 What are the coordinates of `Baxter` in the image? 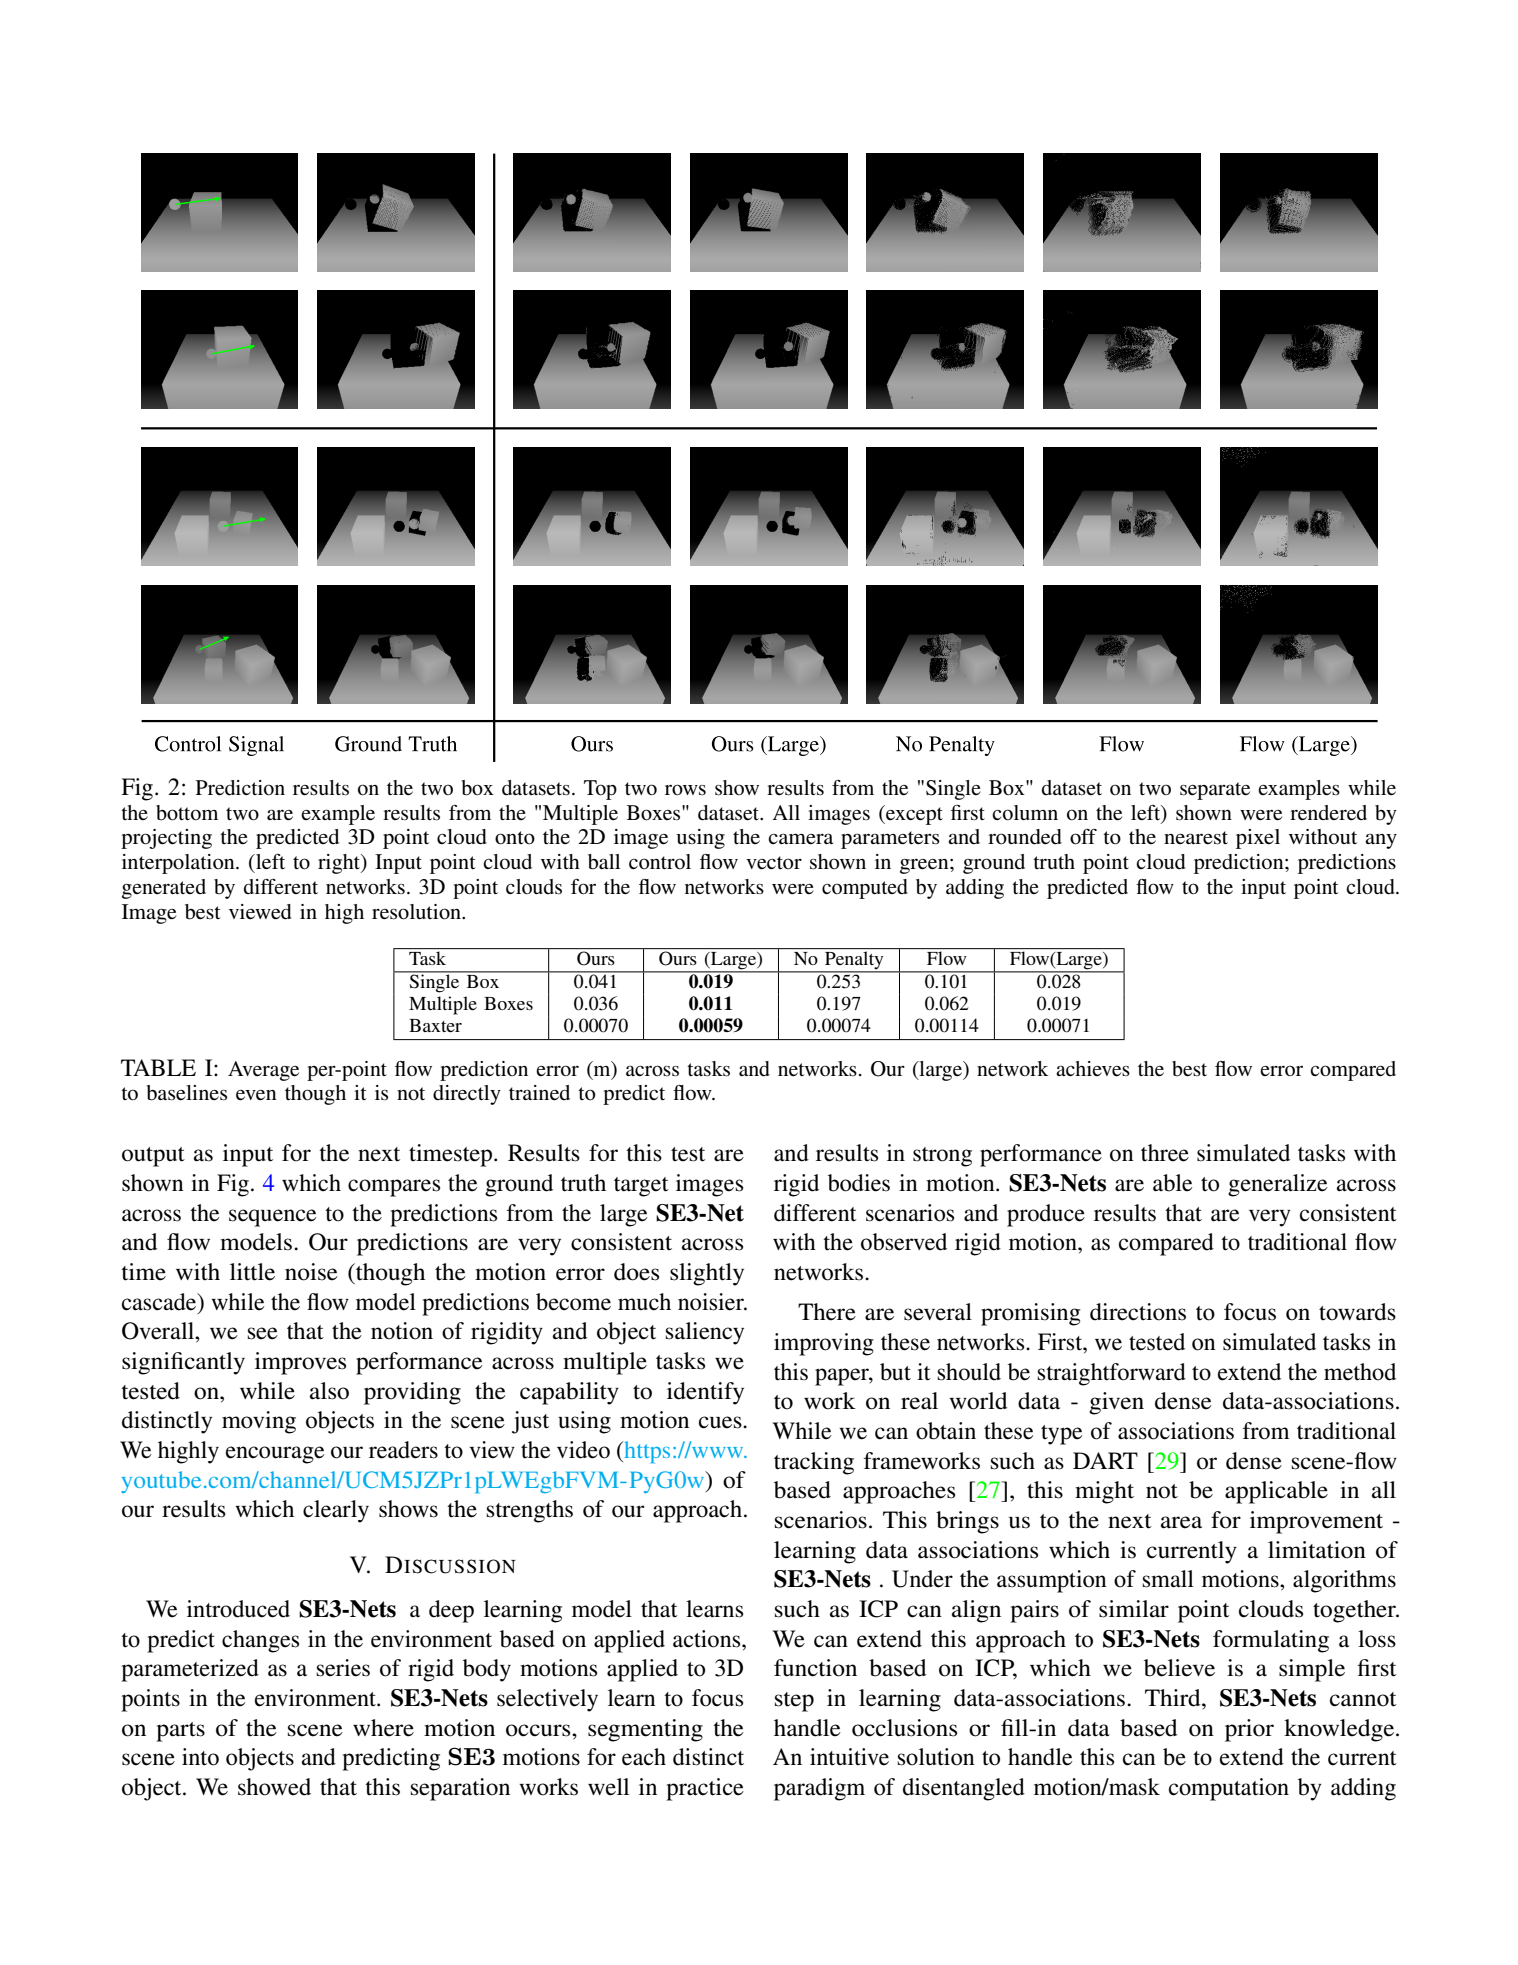 It's located at (435, 1025).
